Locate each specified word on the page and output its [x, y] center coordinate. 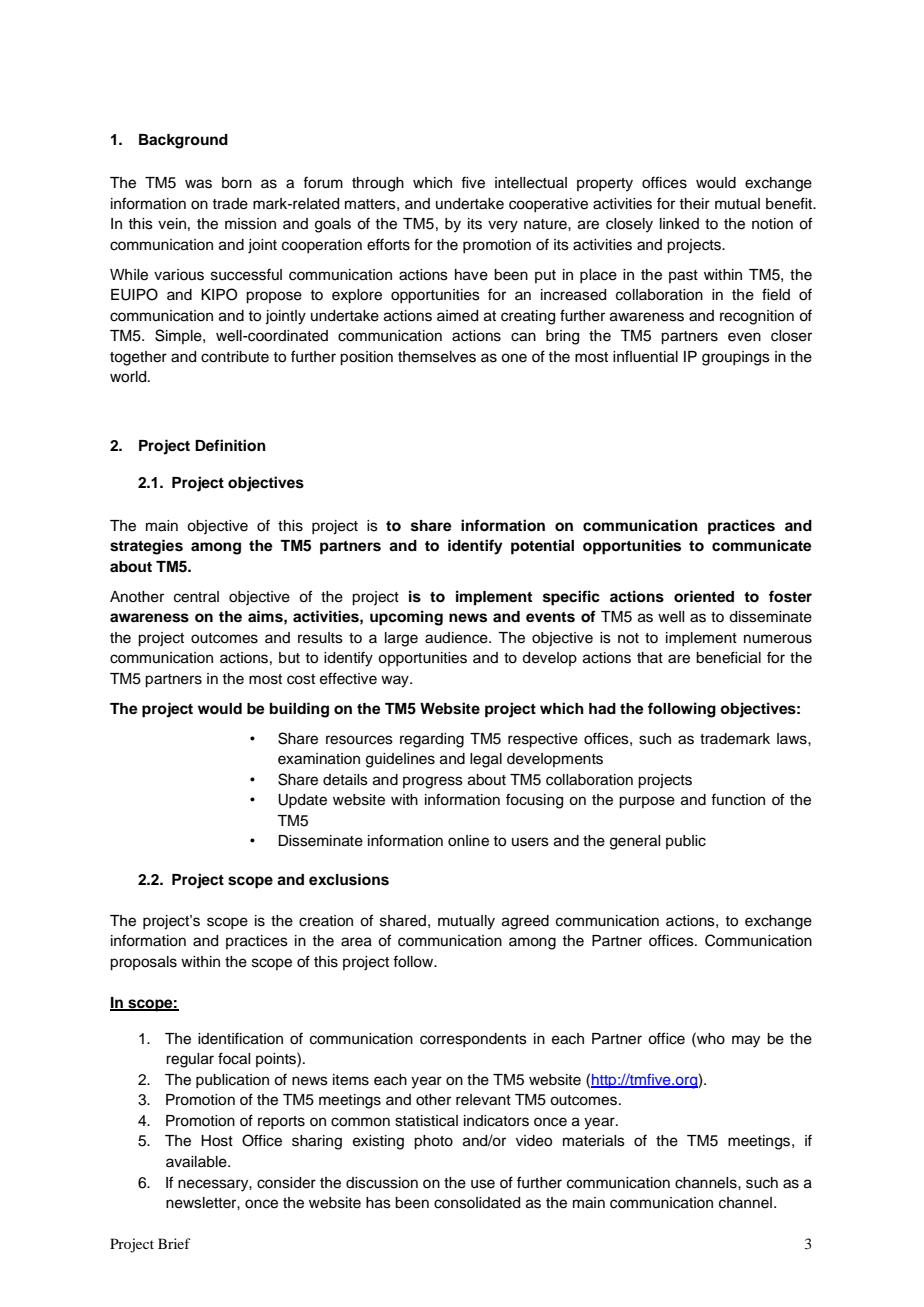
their [694, 204]
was [198, 184]
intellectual [531, 183]
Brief [174, 1243]
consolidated [477, 1203]
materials [594, 1141]
